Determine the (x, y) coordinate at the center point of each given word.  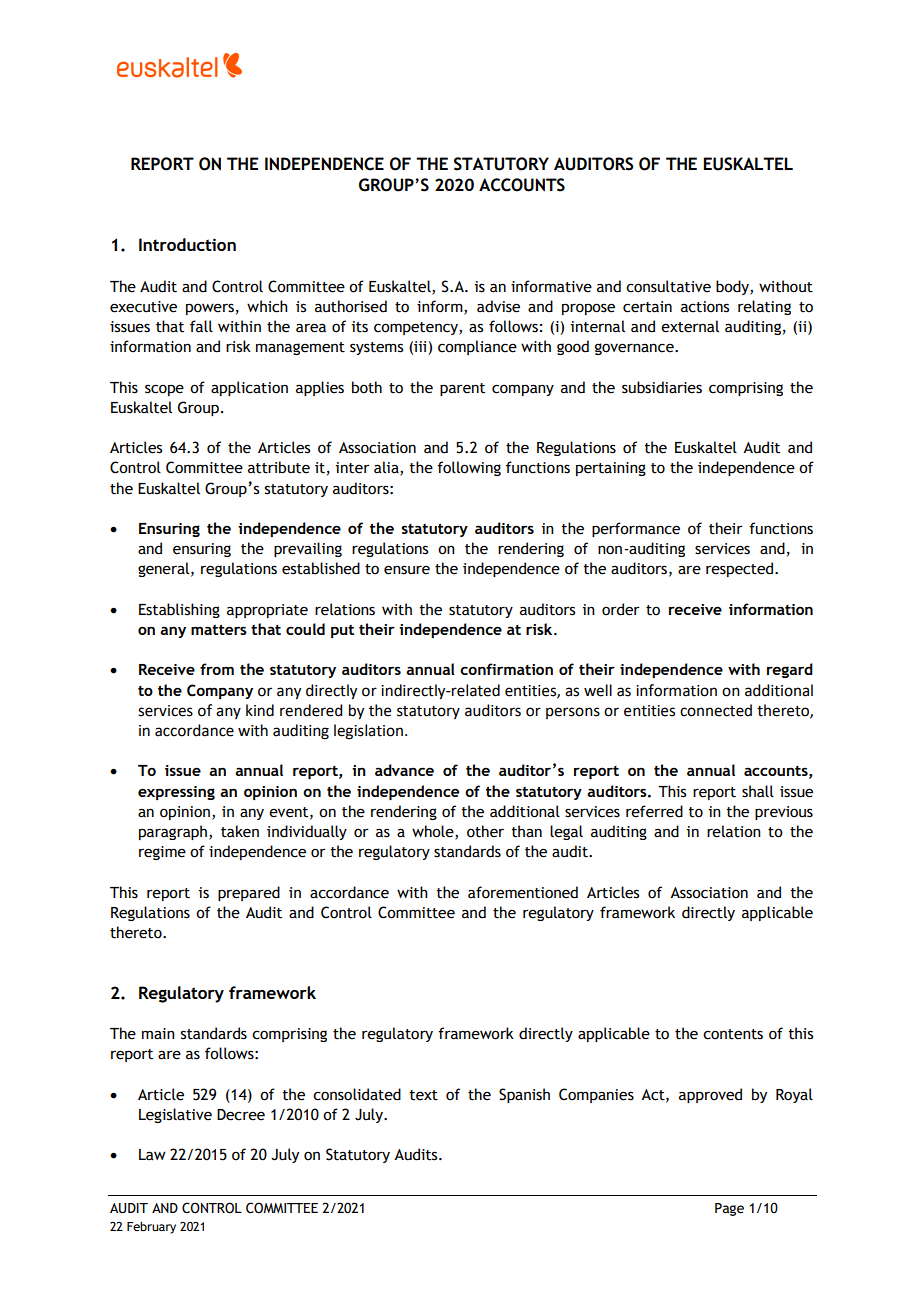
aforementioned (523, 892)
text (424, 1095)
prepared (249, 893)
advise (498, 306)
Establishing (179, 610)
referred (654, 811)
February (151, 1228)
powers (210, 309)
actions (705, 307)
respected (741, 569)
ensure (407, 570)
